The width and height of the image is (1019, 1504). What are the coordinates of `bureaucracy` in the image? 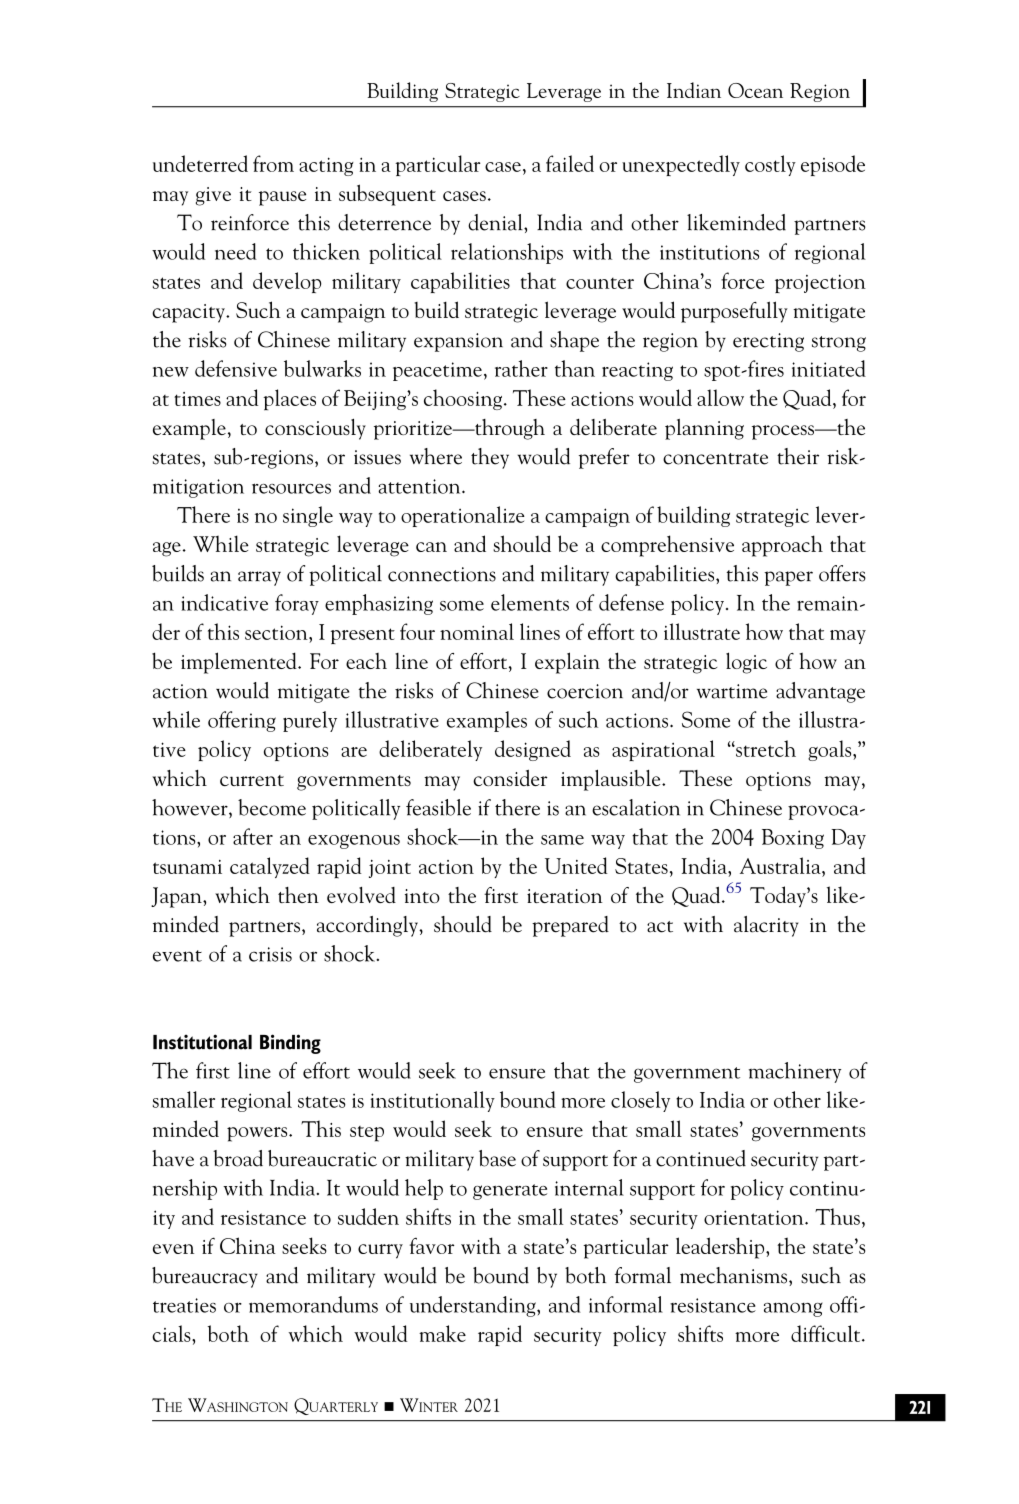 It's located at (205, 1277).
